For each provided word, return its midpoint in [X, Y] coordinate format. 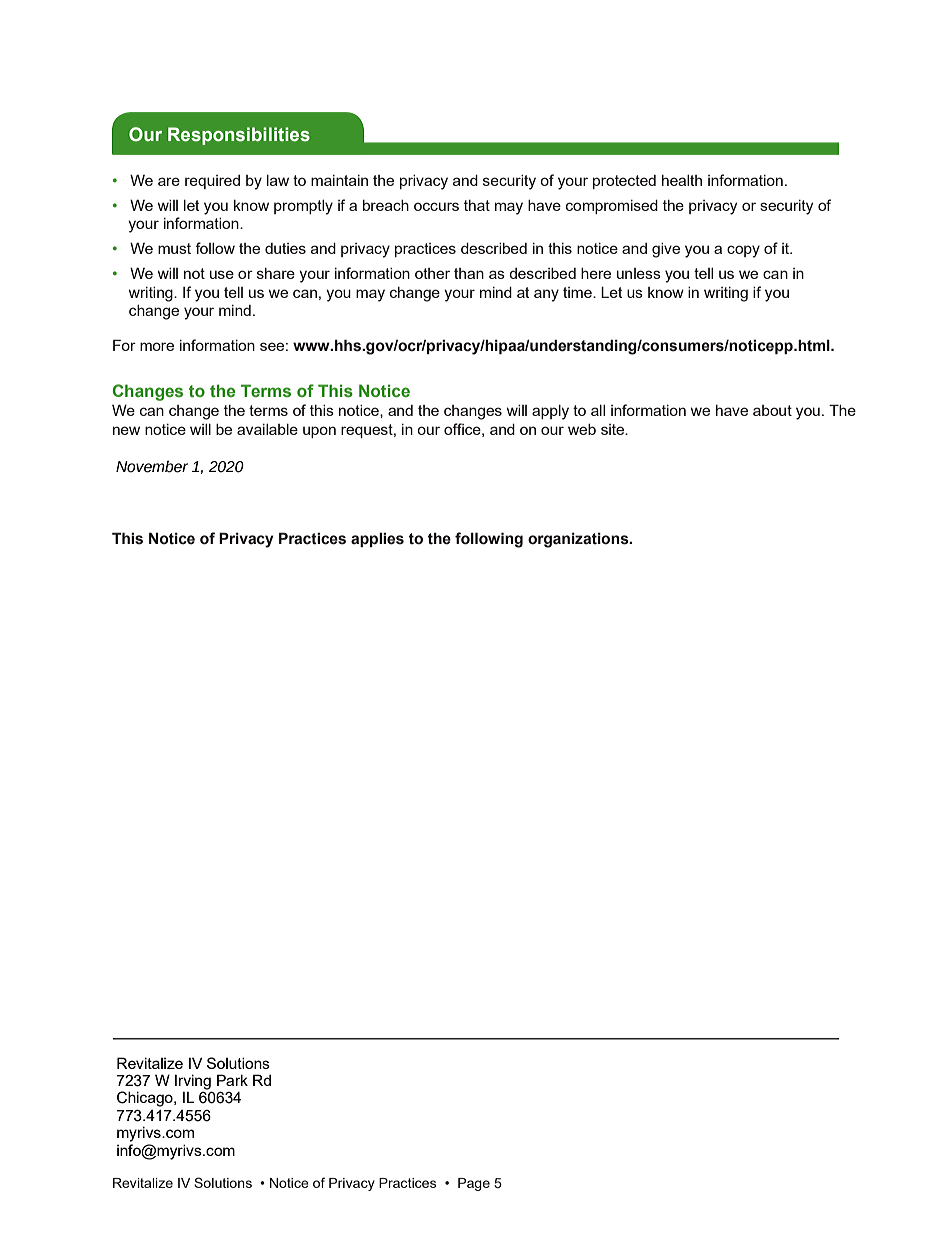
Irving [193, 1082]
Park [232, 1080]
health [682, 180]
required [212, 182]
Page [474, 1184]
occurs [436, 206]
